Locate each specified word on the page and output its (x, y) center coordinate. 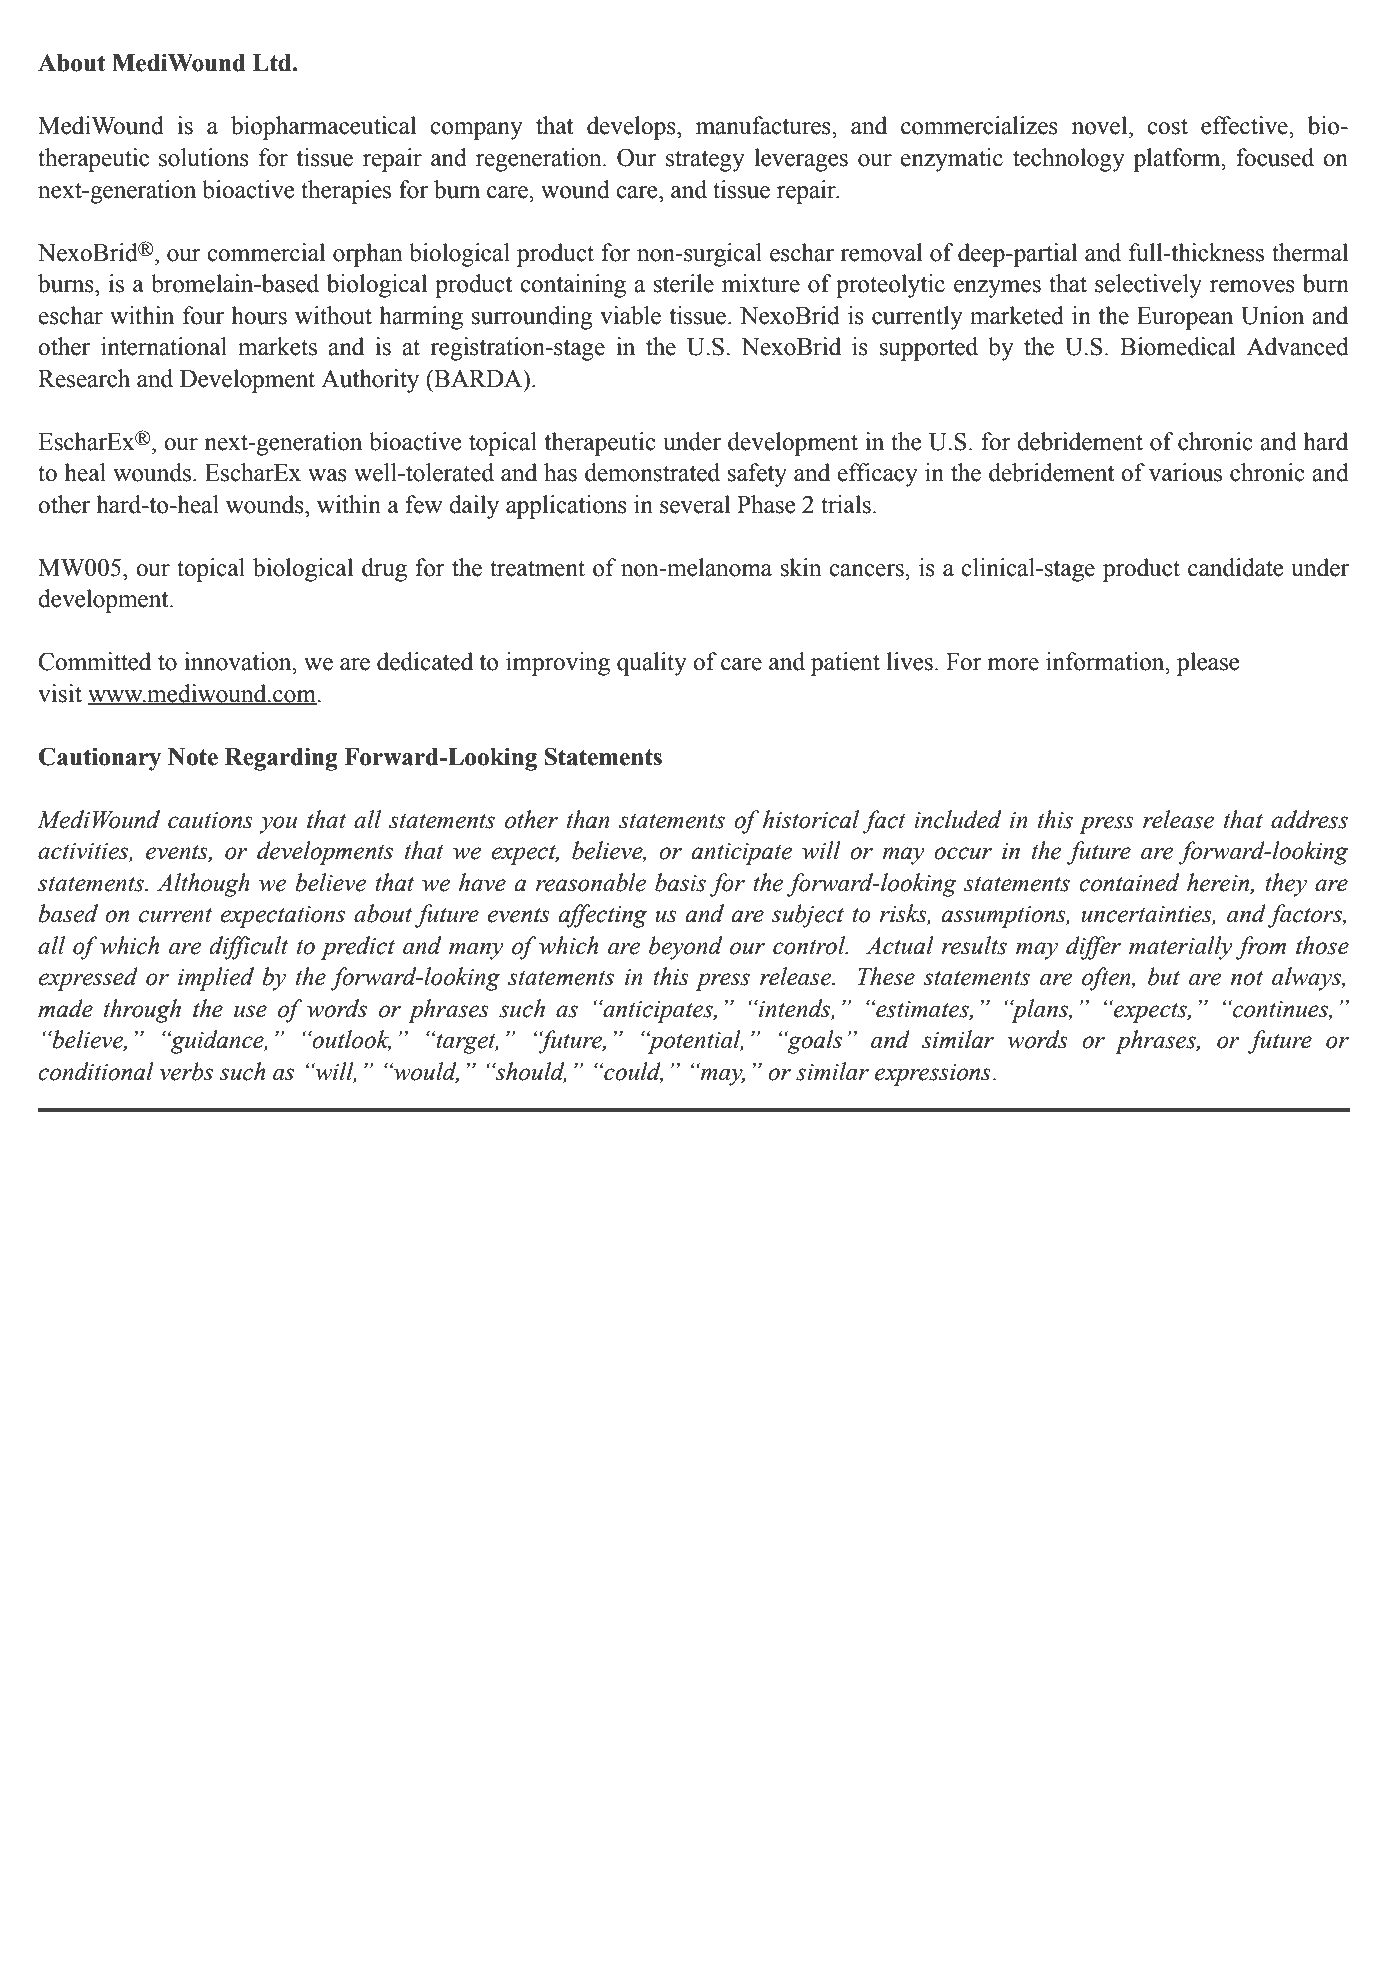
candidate (1236, 567)
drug (384, 570)
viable (630, 315)
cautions (210, 820)
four (203, 315)
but (1164, 976)
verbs (186, 1071)
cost (1167, 127)
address (1309, 819)
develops (632, 128)
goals (813, 1042)
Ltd (273, 63)
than (588, 819)
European (1185, 318)
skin (801, 567)
